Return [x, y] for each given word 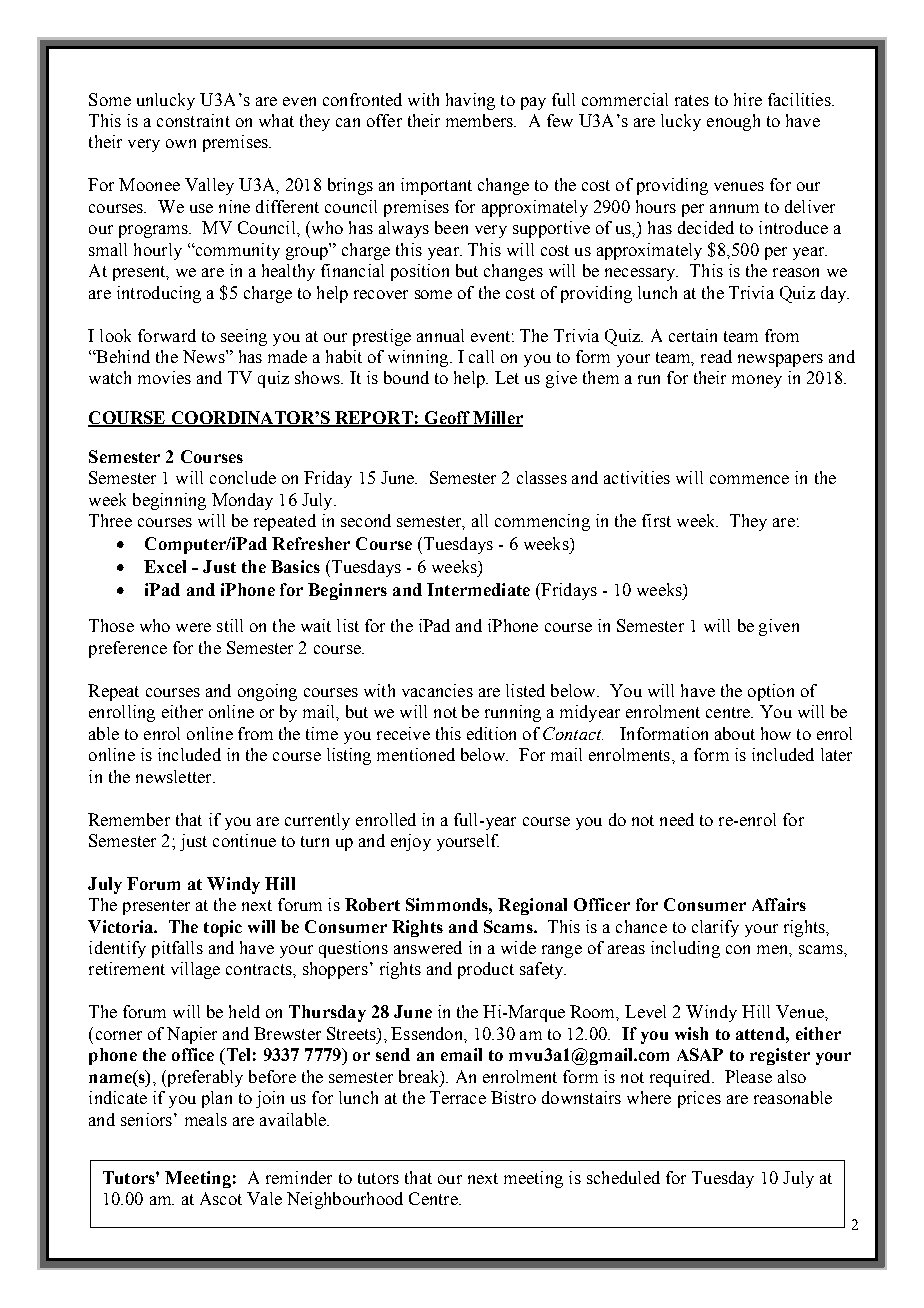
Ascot [221, 1198]
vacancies [437, 690]
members [480, 120]
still [230, 625]
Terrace [458, 1097]
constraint [193, 120]
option [771, 692]
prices [699, 1099]
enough [733, 122]
